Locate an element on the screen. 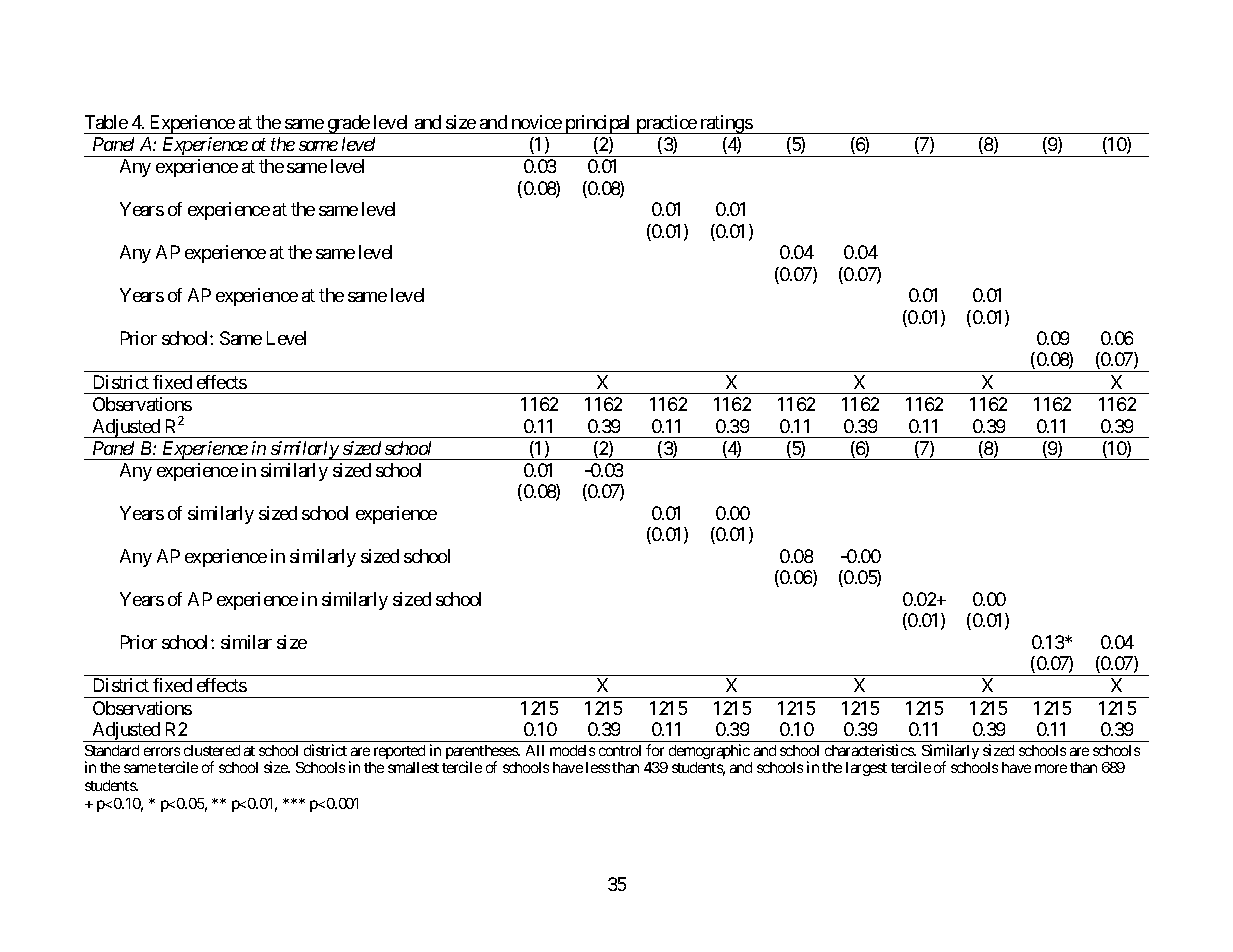  Table is located at coordinates (106, 122).
